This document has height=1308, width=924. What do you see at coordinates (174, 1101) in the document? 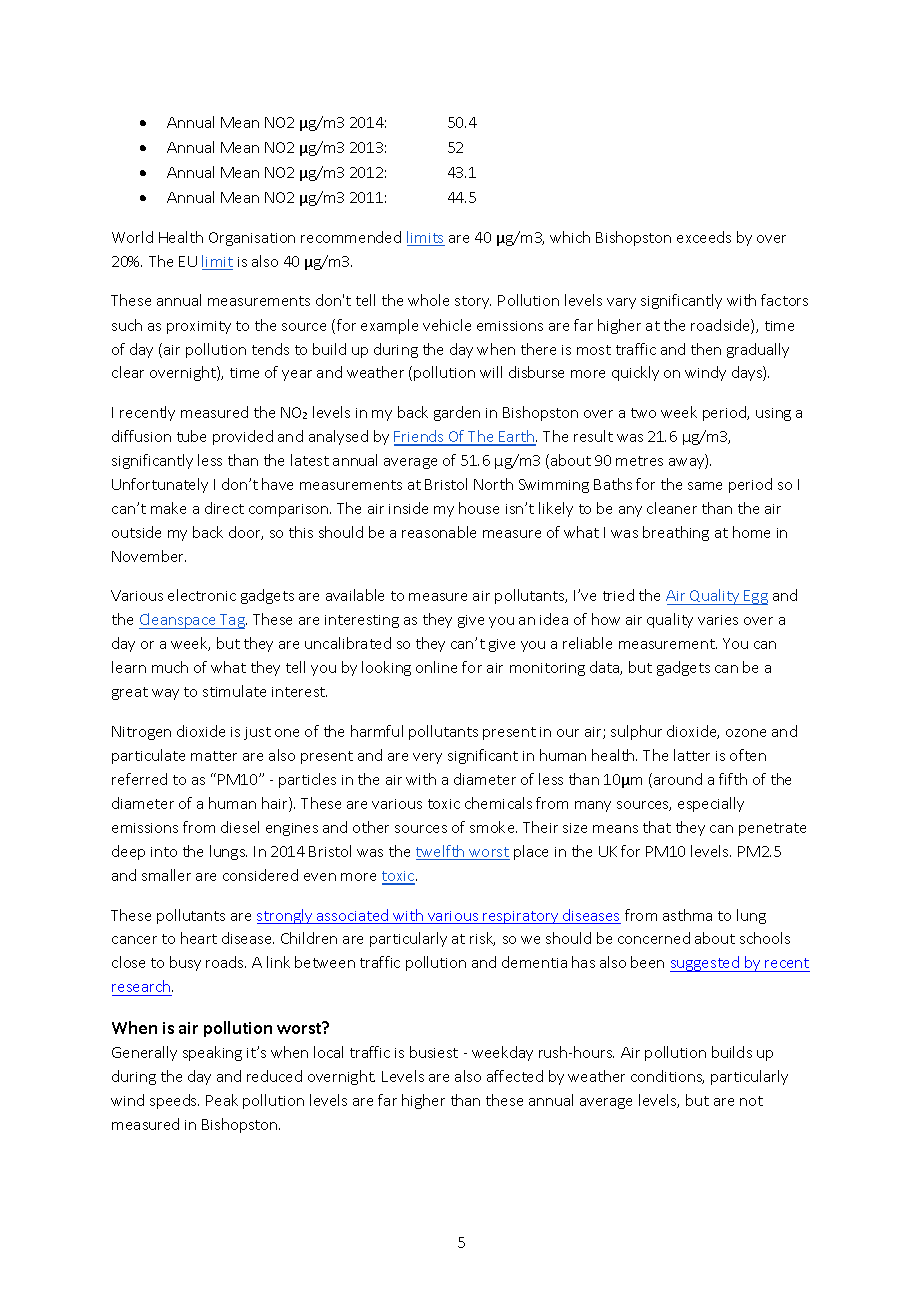
I see `speeds` at bounding box center [174, 1101].
